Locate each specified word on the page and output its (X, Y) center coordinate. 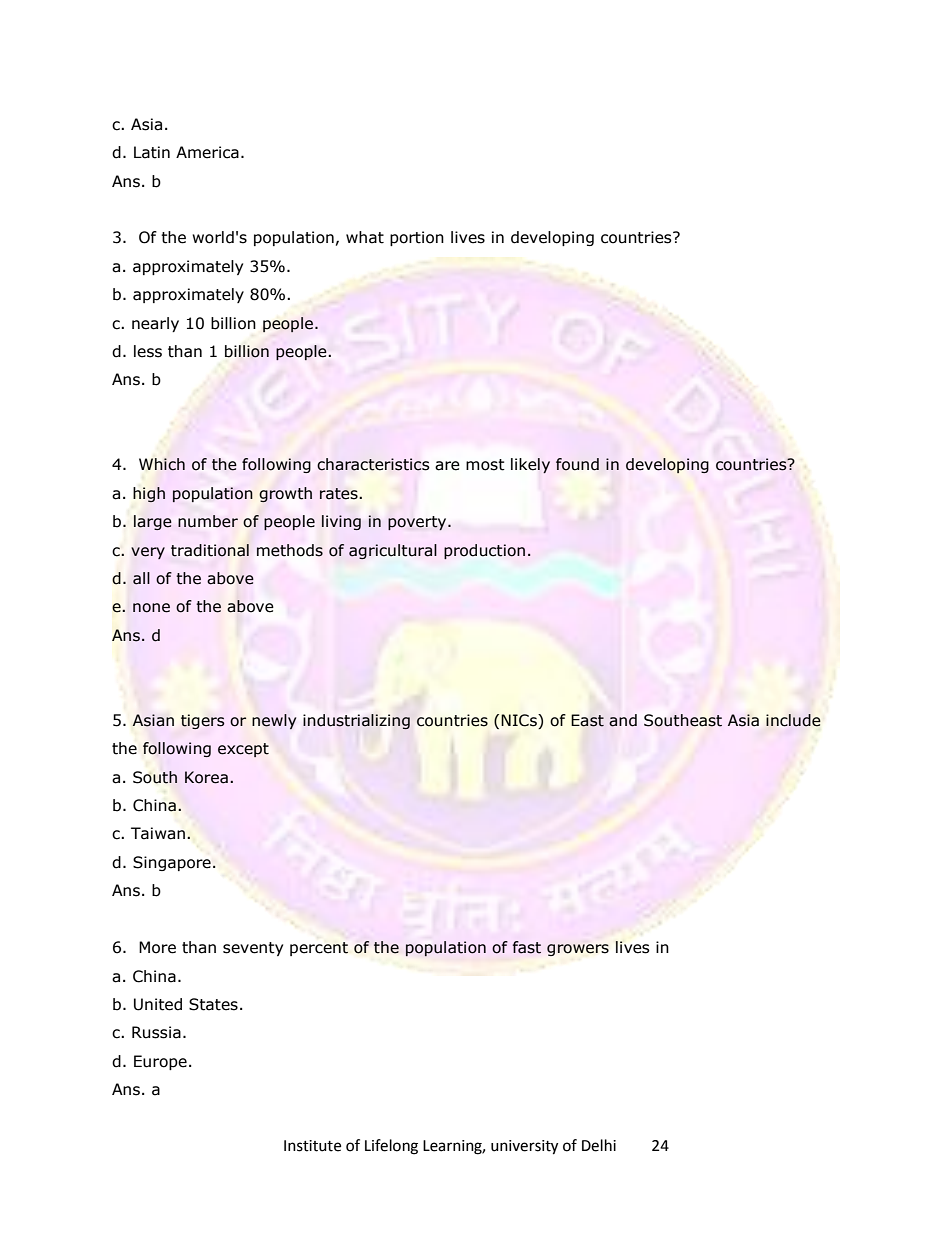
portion (417, 238)
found (577, 464)
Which (162, 464)
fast (527, 947)
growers (578, 950)
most (485, 465)
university (524, 1147)
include (793, 720)
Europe (160, 1062)
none (151, 608)
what (365, 237)
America (207, 152)
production (484, 551)
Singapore (172, 863)
